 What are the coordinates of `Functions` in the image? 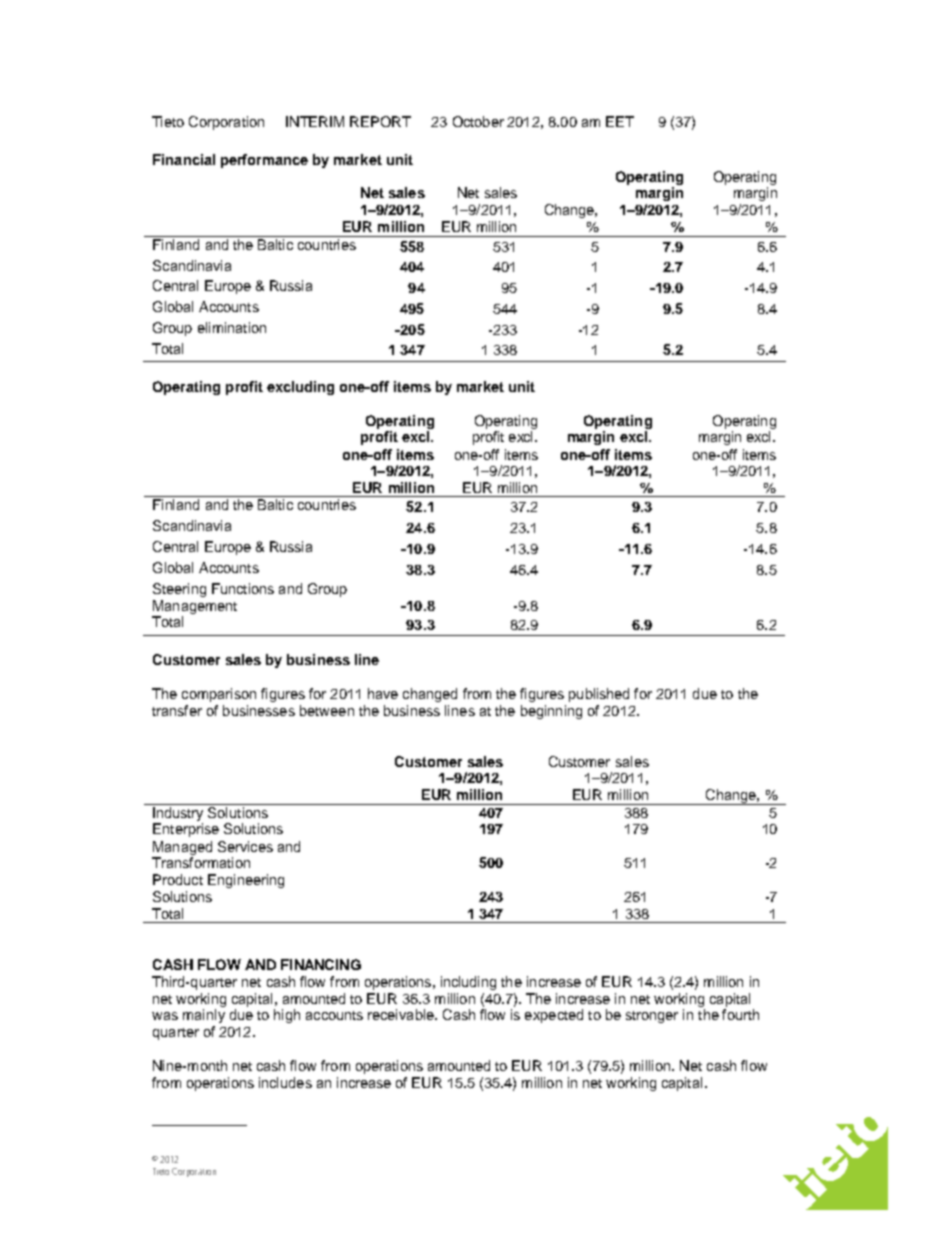 It's located at (243, 588).
